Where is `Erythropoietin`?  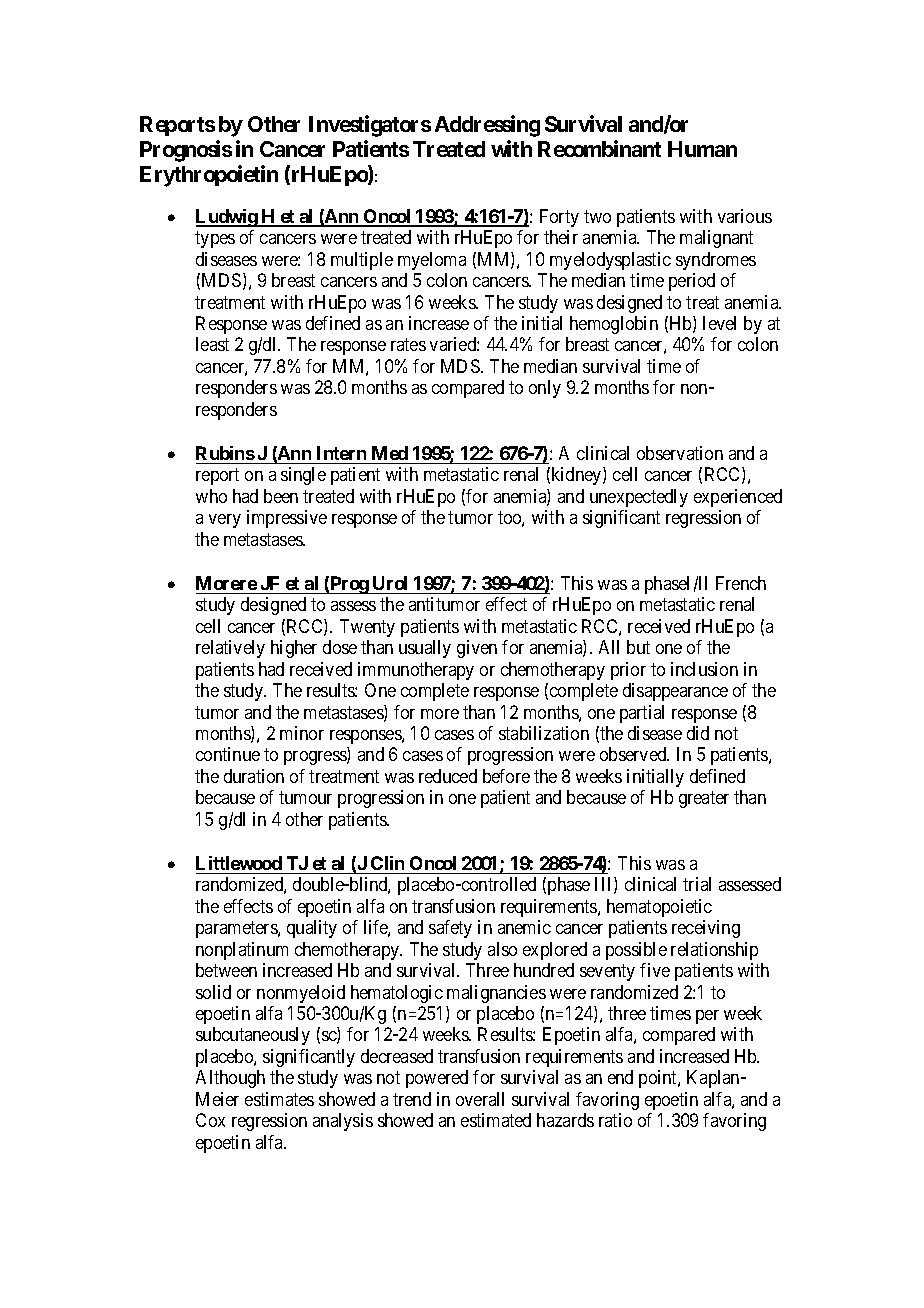
Erythropoietin is located at coordinates (209, 176).
